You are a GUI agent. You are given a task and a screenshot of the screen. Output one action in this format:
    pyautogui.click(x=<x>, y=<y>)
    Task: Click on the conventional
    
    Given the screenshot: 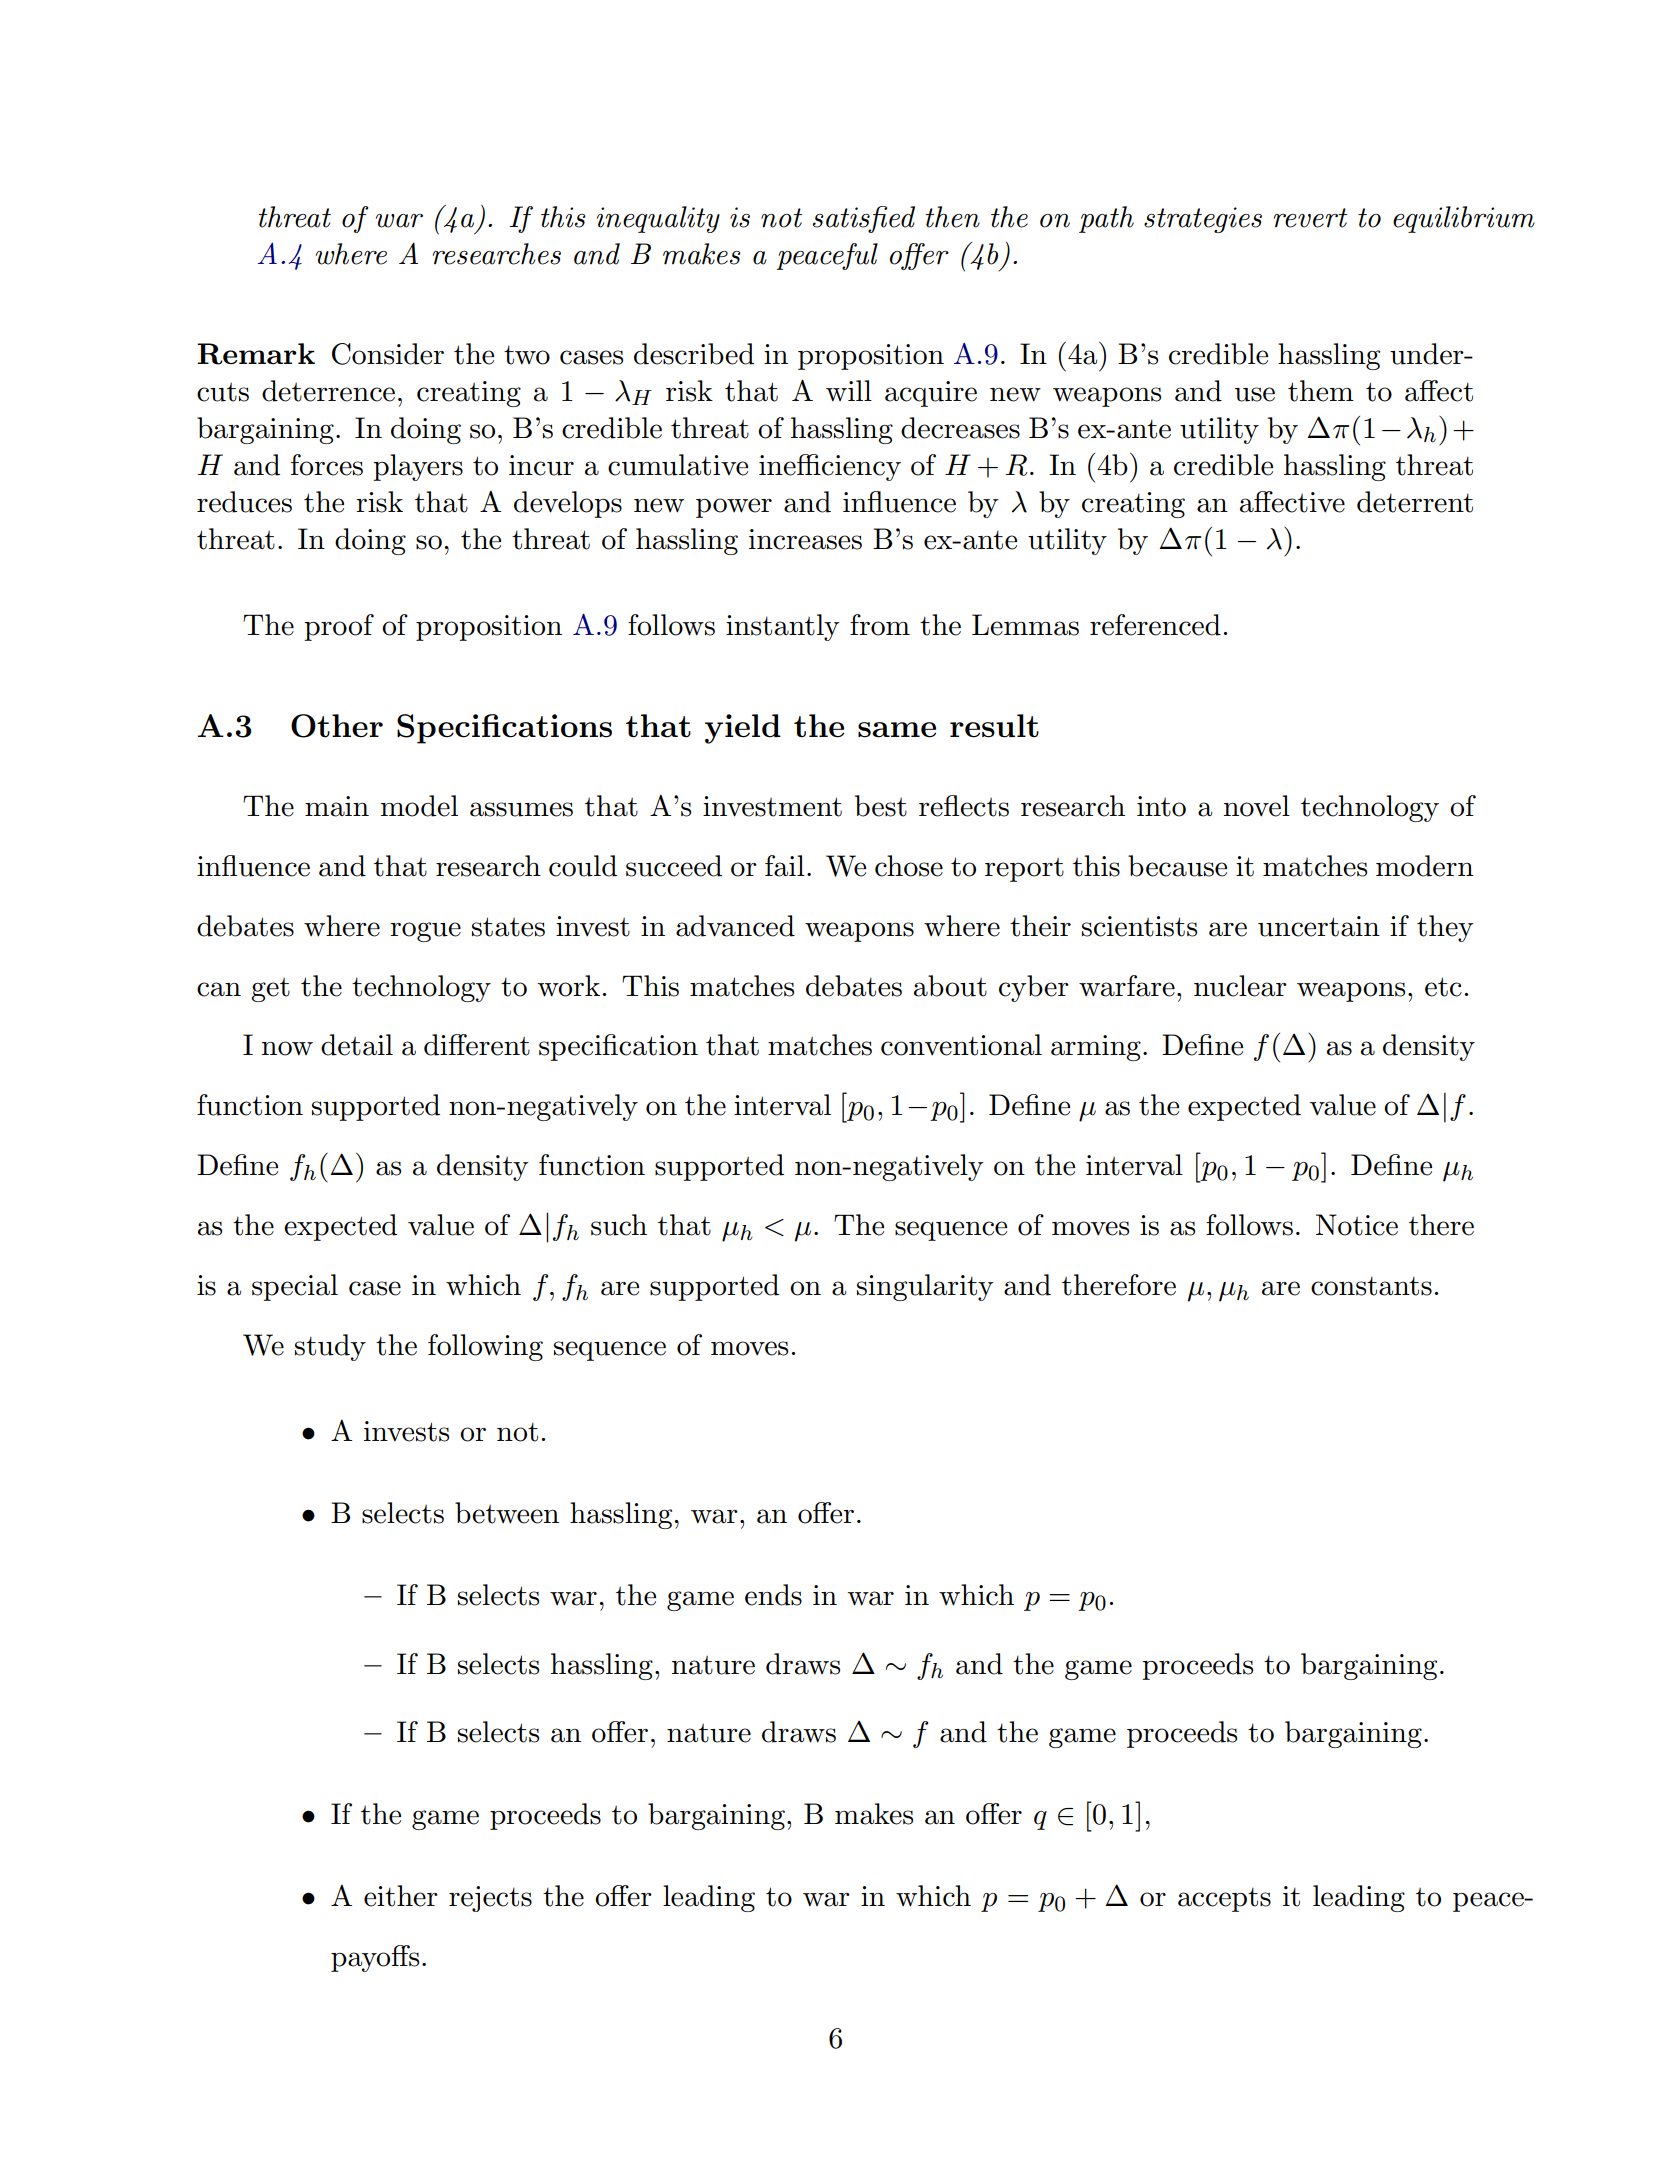 What is the action you would take?
    pyautogui.click(x=961, y=1045)
